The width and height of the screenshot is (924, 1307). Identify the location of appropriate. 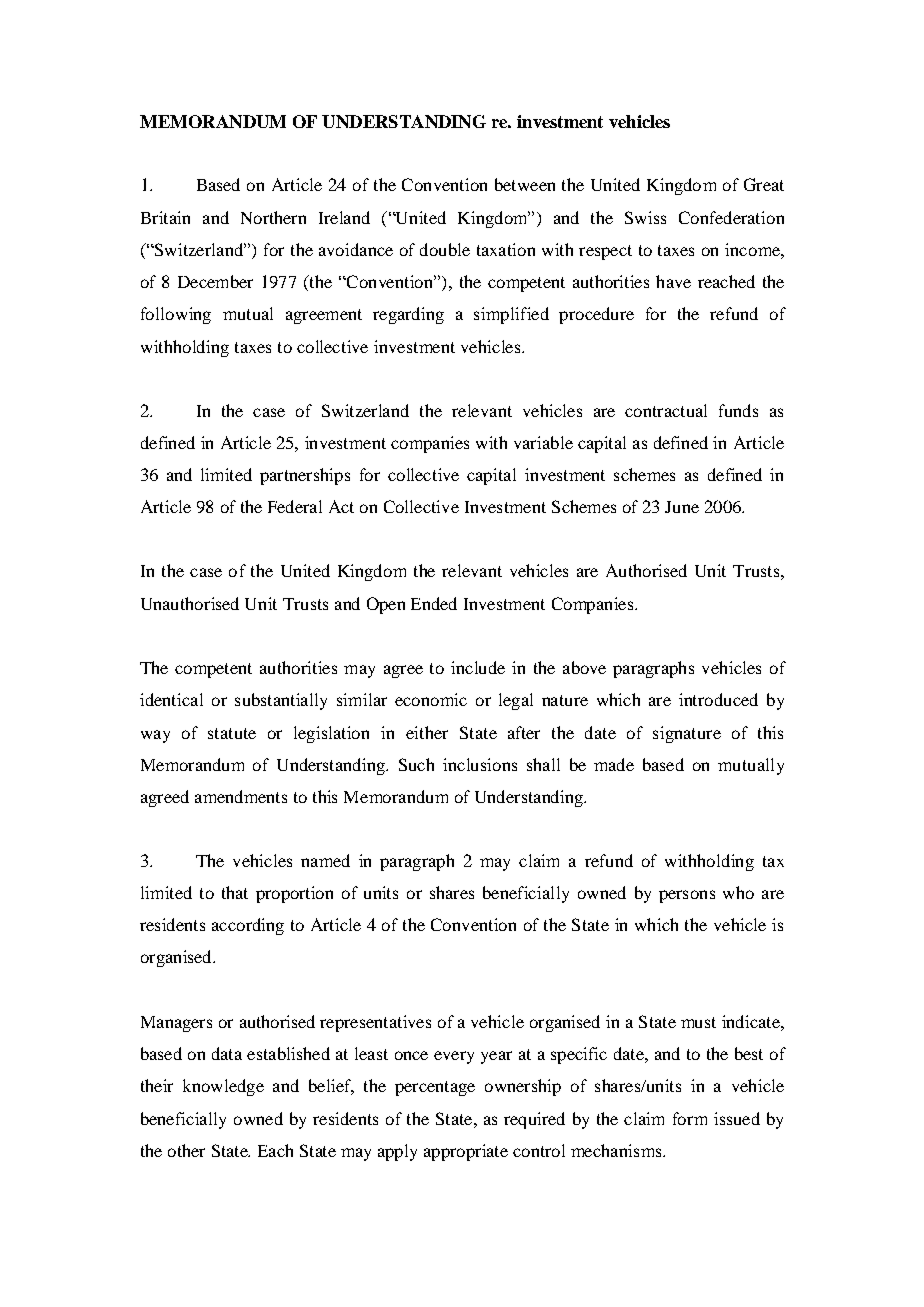
(466, 1152).
